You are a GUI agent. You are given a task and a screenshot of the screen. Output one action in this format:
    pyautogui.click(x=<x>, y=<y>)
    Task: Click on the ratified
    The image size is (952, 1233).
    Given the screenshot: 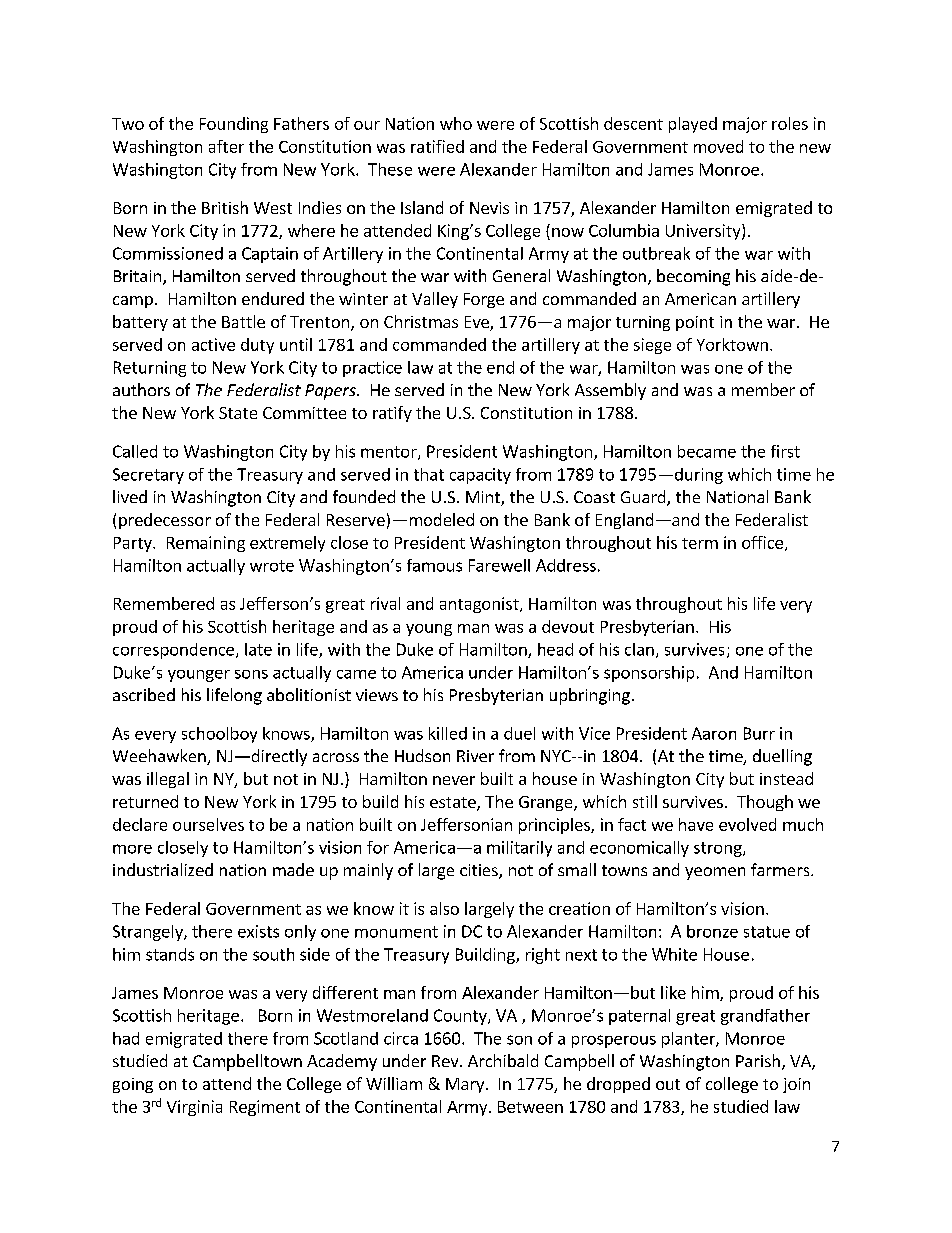 What is the action you would take?
    pyautogui.click(x=437, y=146)
